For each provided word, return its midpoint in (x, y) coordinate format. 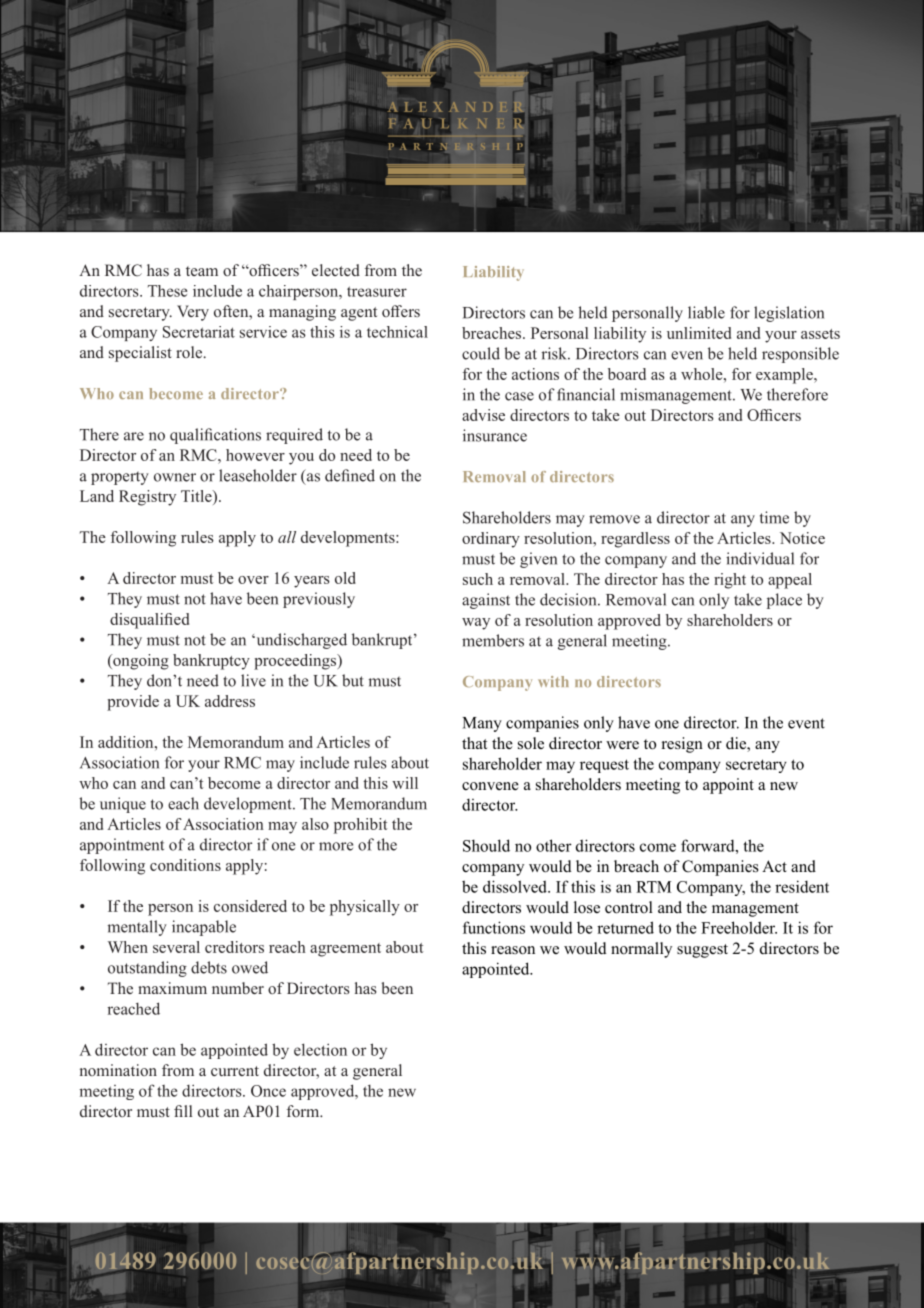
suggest (702, 951)
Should (486, 845)
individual (760, 558)
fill (183, 1111)
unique (123, 805)
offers (401, 311)
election (320, 1049)
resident (802, 886)
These (167, 291)
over (253, 580)
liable (706, 312)
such (478, 579)
